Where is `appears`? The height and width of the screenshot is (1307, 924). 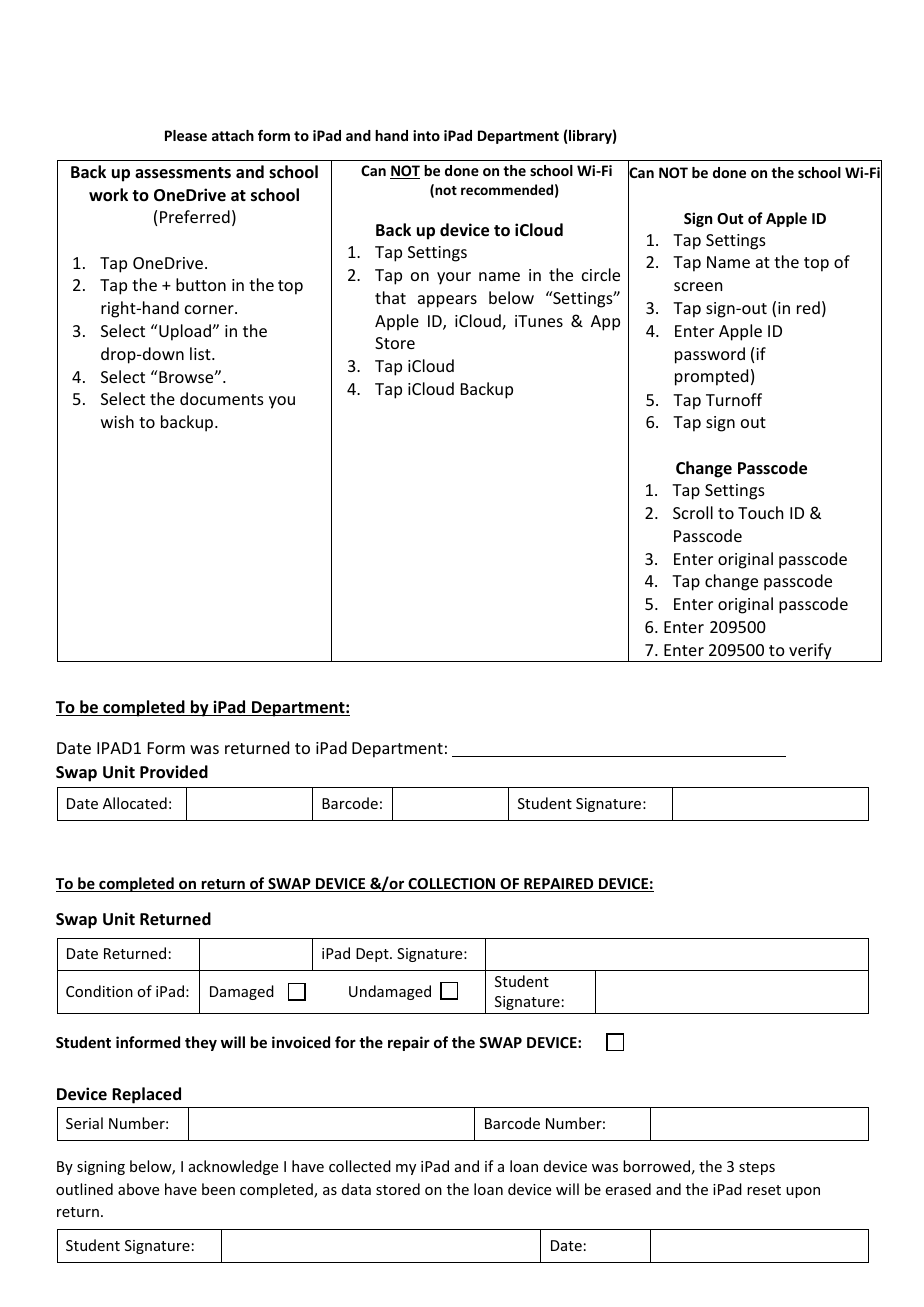 appears is located at coordinates (447, 301).
